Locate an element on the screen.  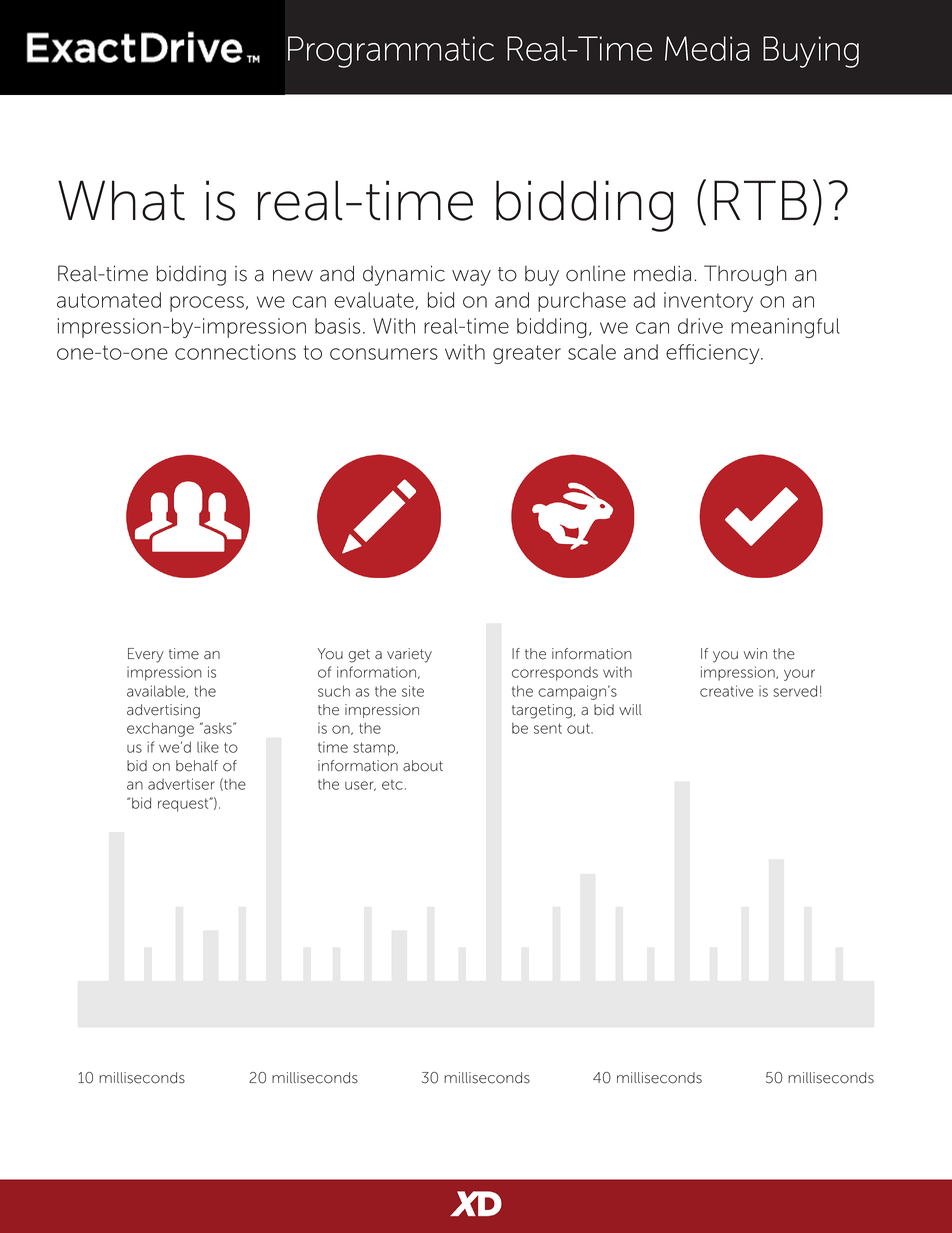
greater is located at coordinates (527, 354).
